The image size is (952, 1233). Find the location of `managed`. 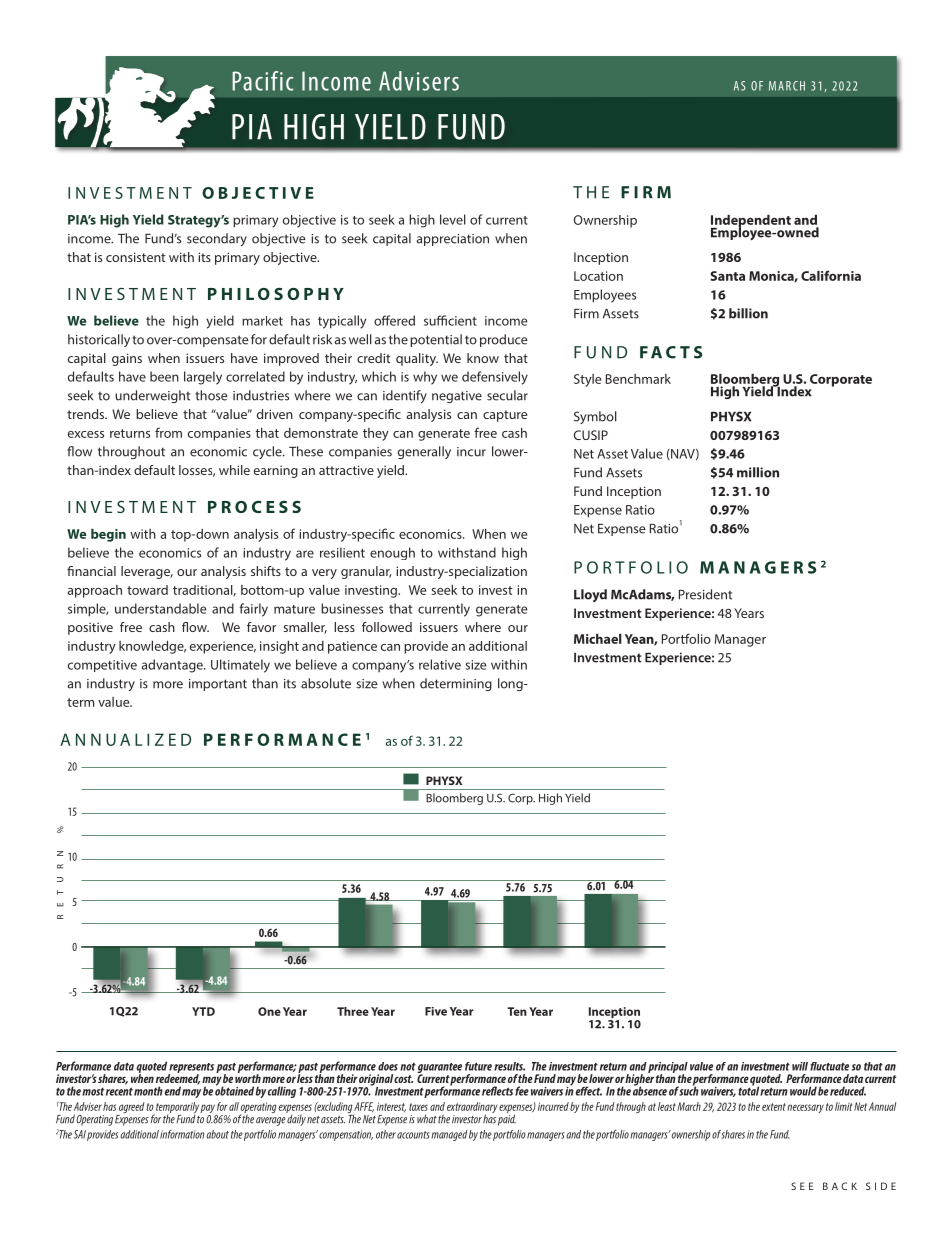

managed is located at coordinates (449, 1135).
